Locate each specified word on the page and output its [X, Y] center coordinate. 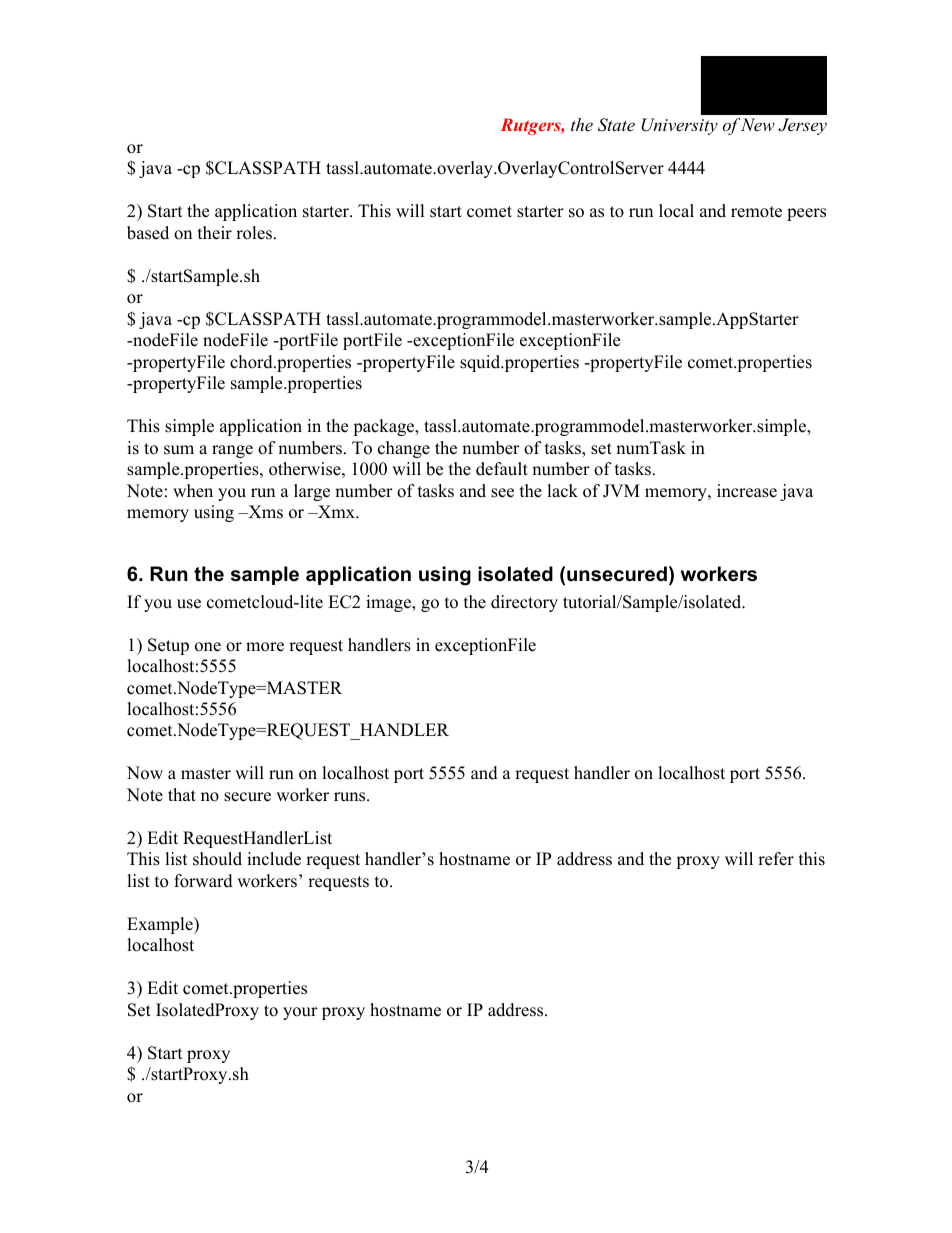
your [300, 1013]
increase [747, 491]
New [758, 124]
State [616, 125]
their [215, 233]
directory [524, 603]
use [189, 604]
